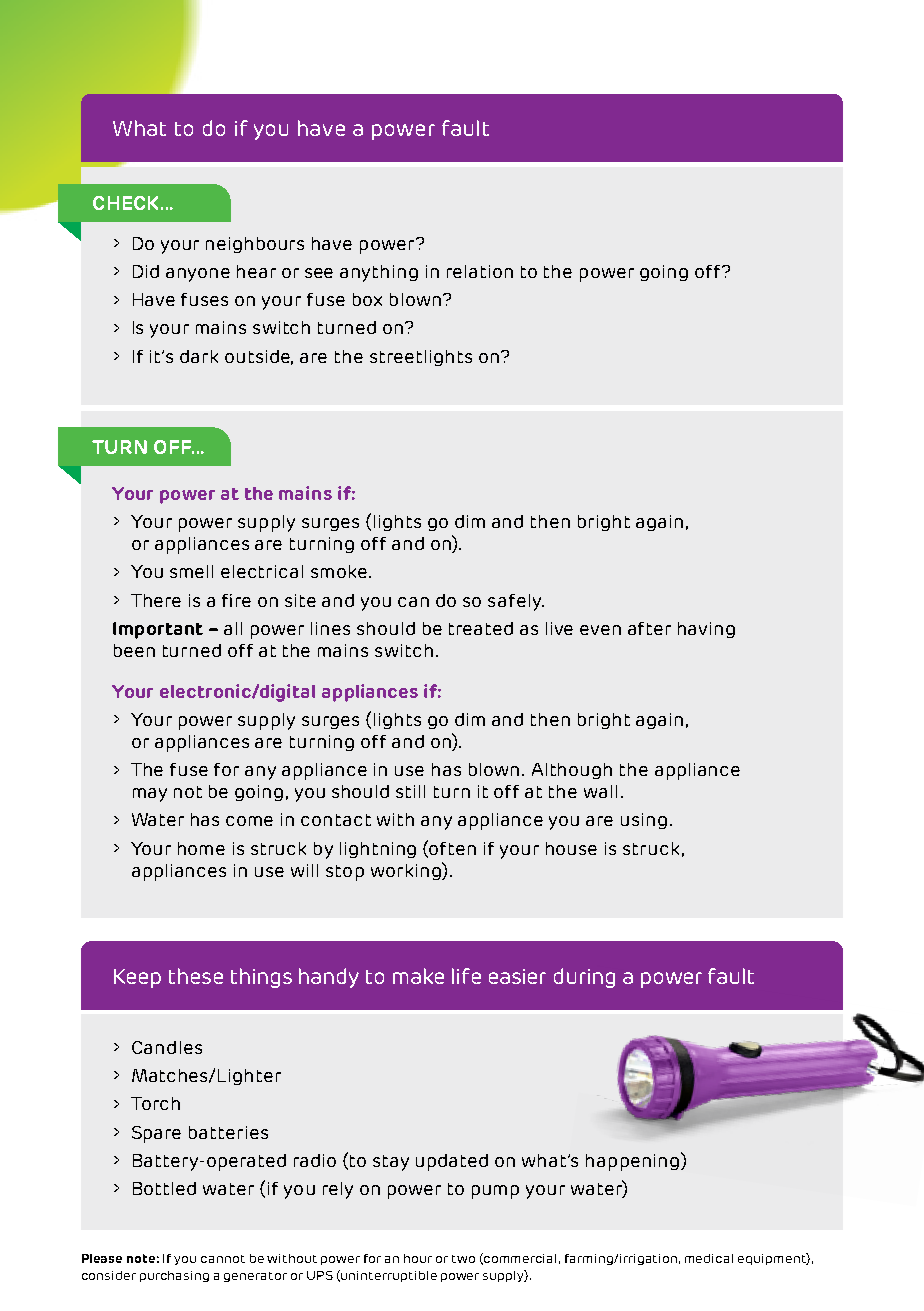 This page has width=924, height=1311. What do you see at coordinates (480, 271) in the page?
I see `relation` at bounding box center [480, 271].
